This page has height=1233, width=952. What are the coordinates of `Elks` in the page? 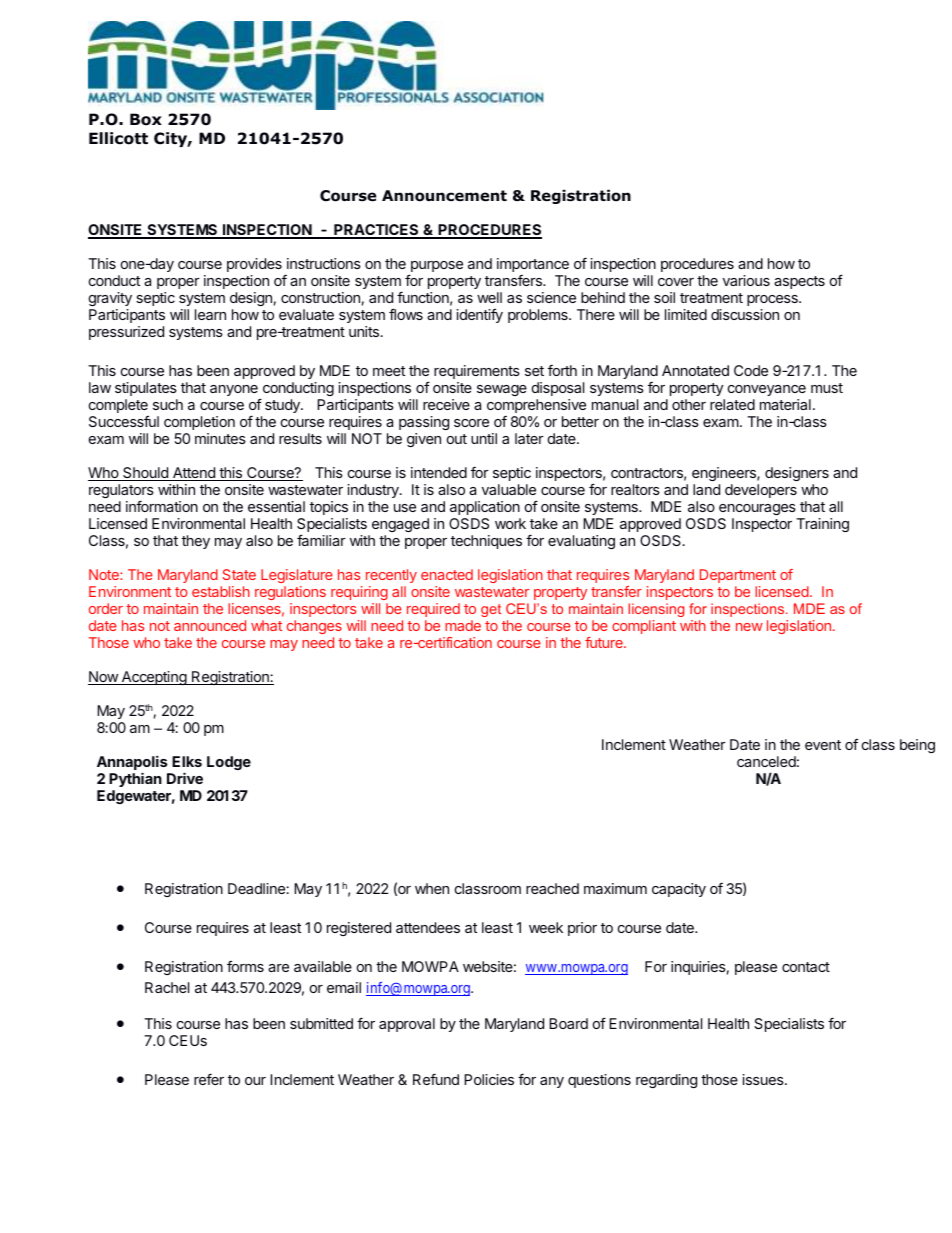 It's located at (187, 761).
